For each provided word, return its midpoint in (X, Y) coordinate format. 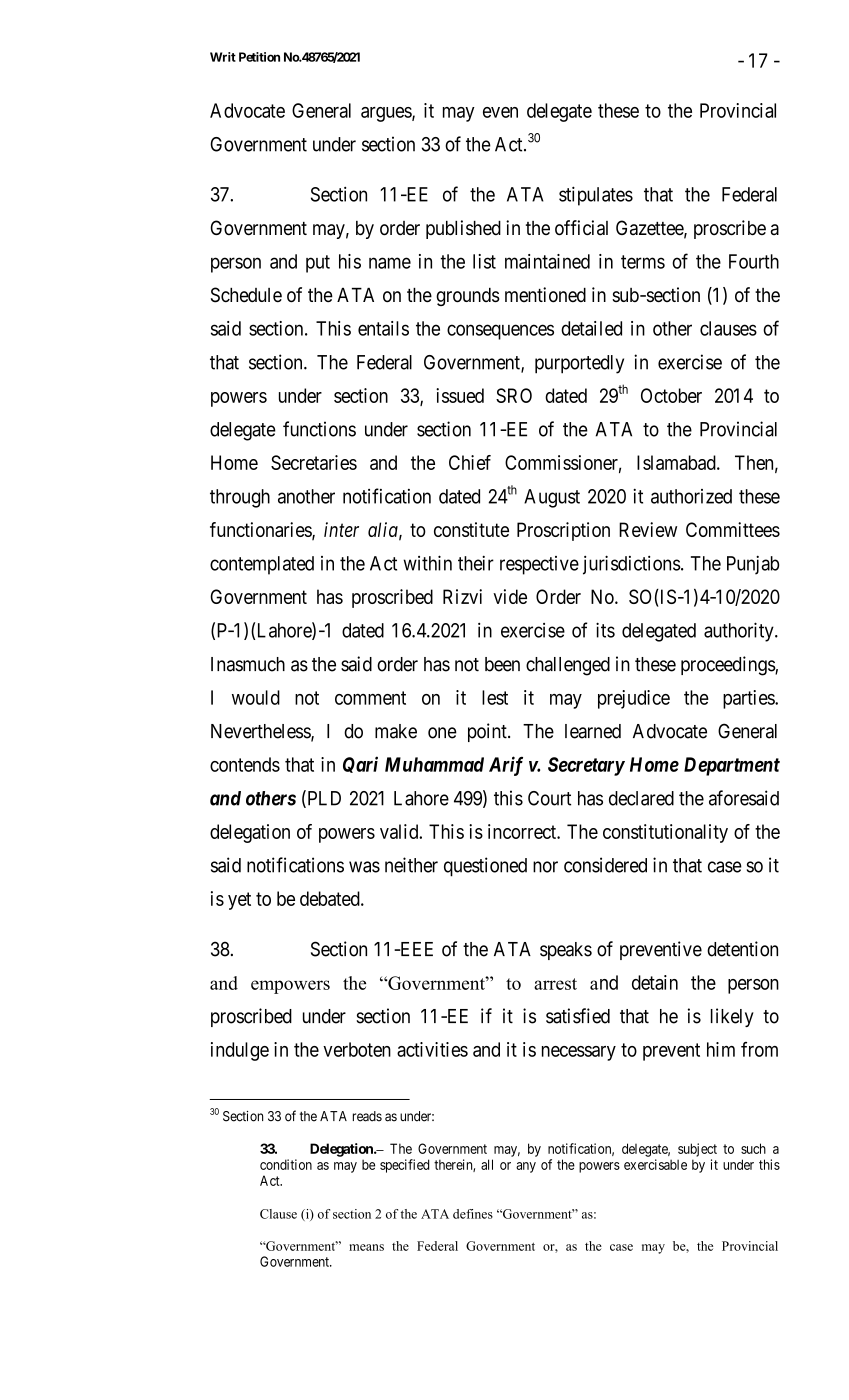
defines (473, 1214)
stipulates (596, 196)
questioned (485, 867)
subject (697, 1150)
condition (286, 1164)
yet (239, 901)
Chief (470, 462)
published (463, 229)
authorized (691, 496)
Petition (259, 57)
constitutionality (665, 833)
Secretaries (314, 462)
